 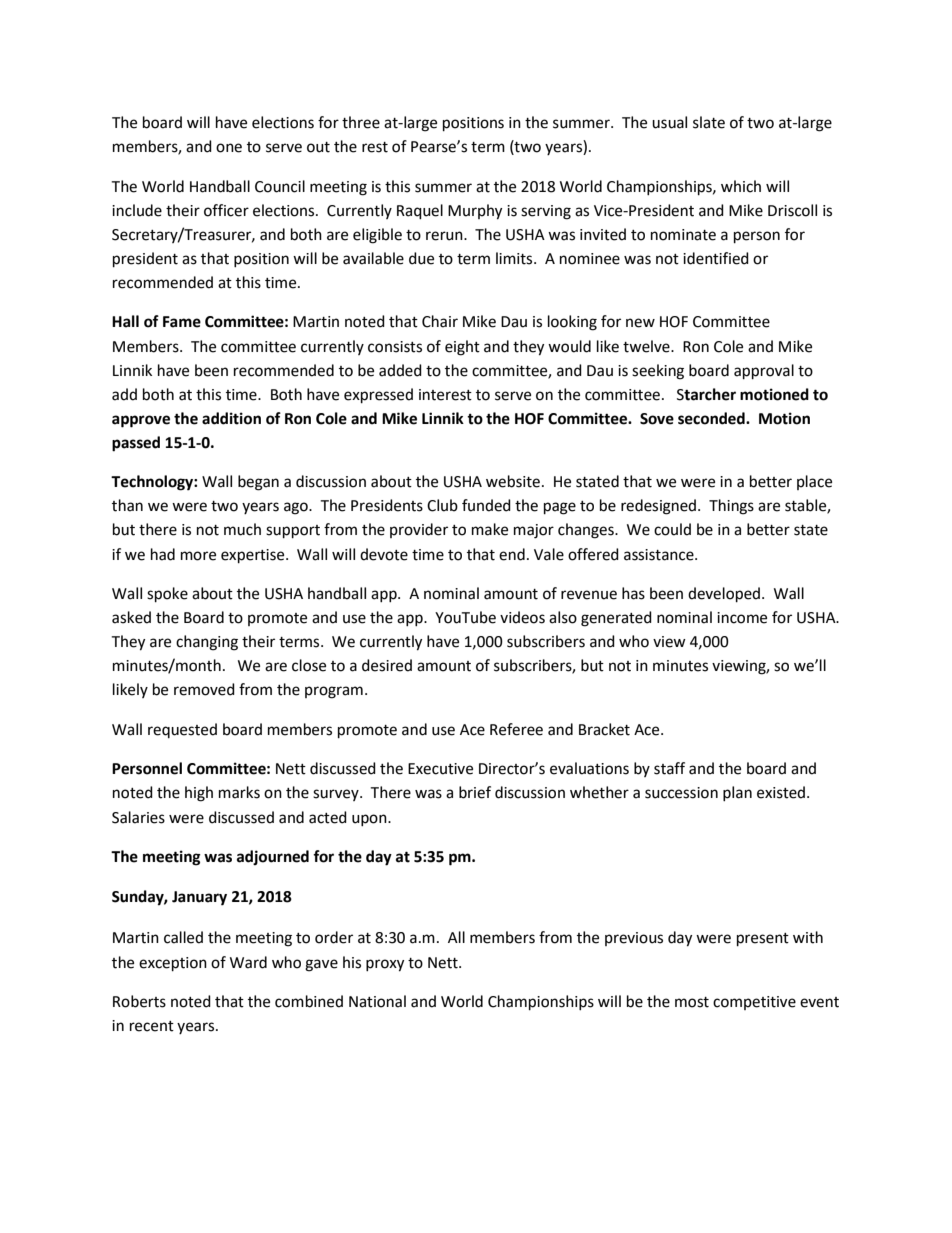 I want to click on slate, so click(x=709, y=122).
